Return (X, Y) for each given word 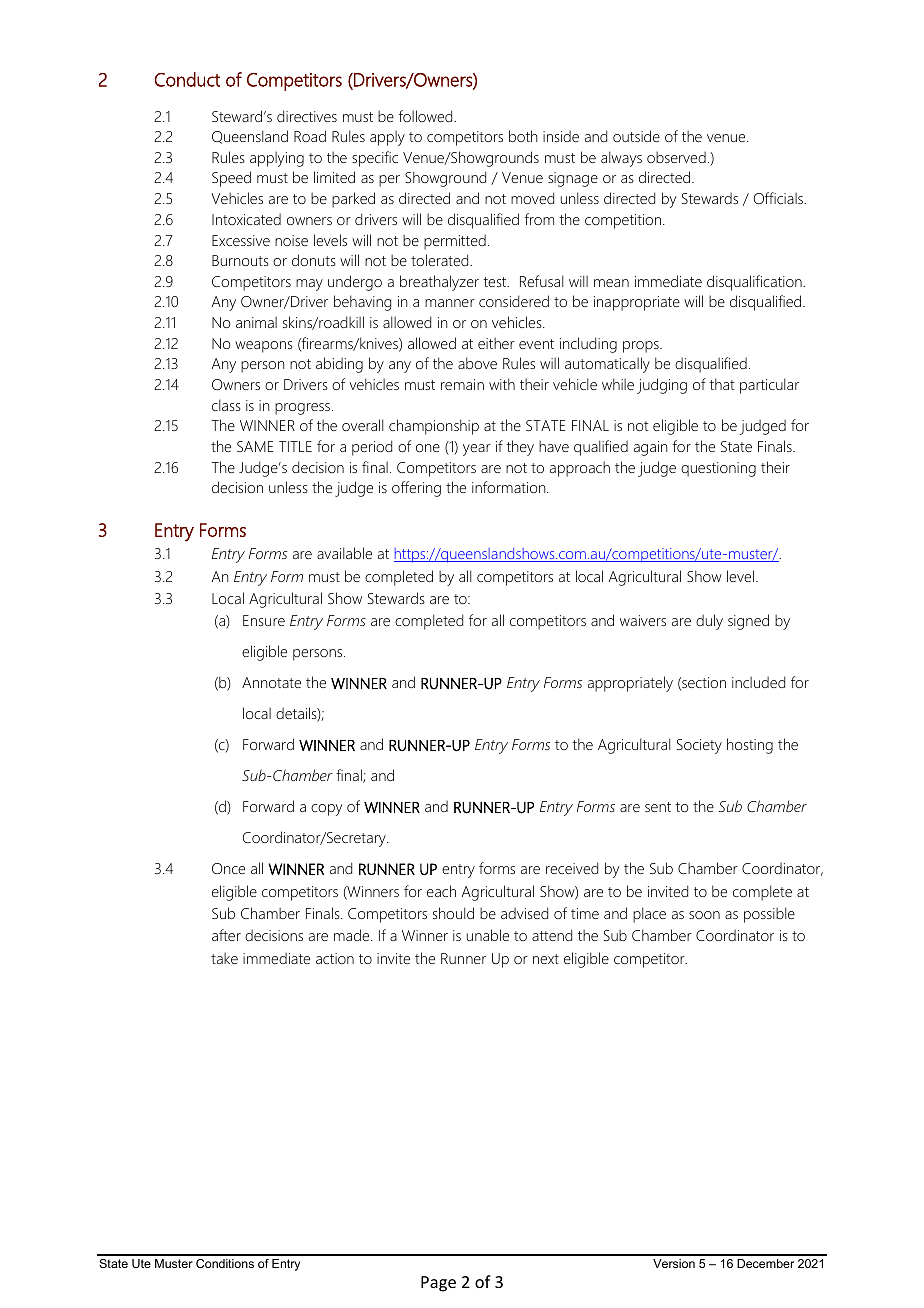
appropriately (630, 684)
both (523, 136)
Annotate (271, 682)
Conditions (225, 1263)
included (758, 682)
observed (676, 157)
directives (307, 116)
